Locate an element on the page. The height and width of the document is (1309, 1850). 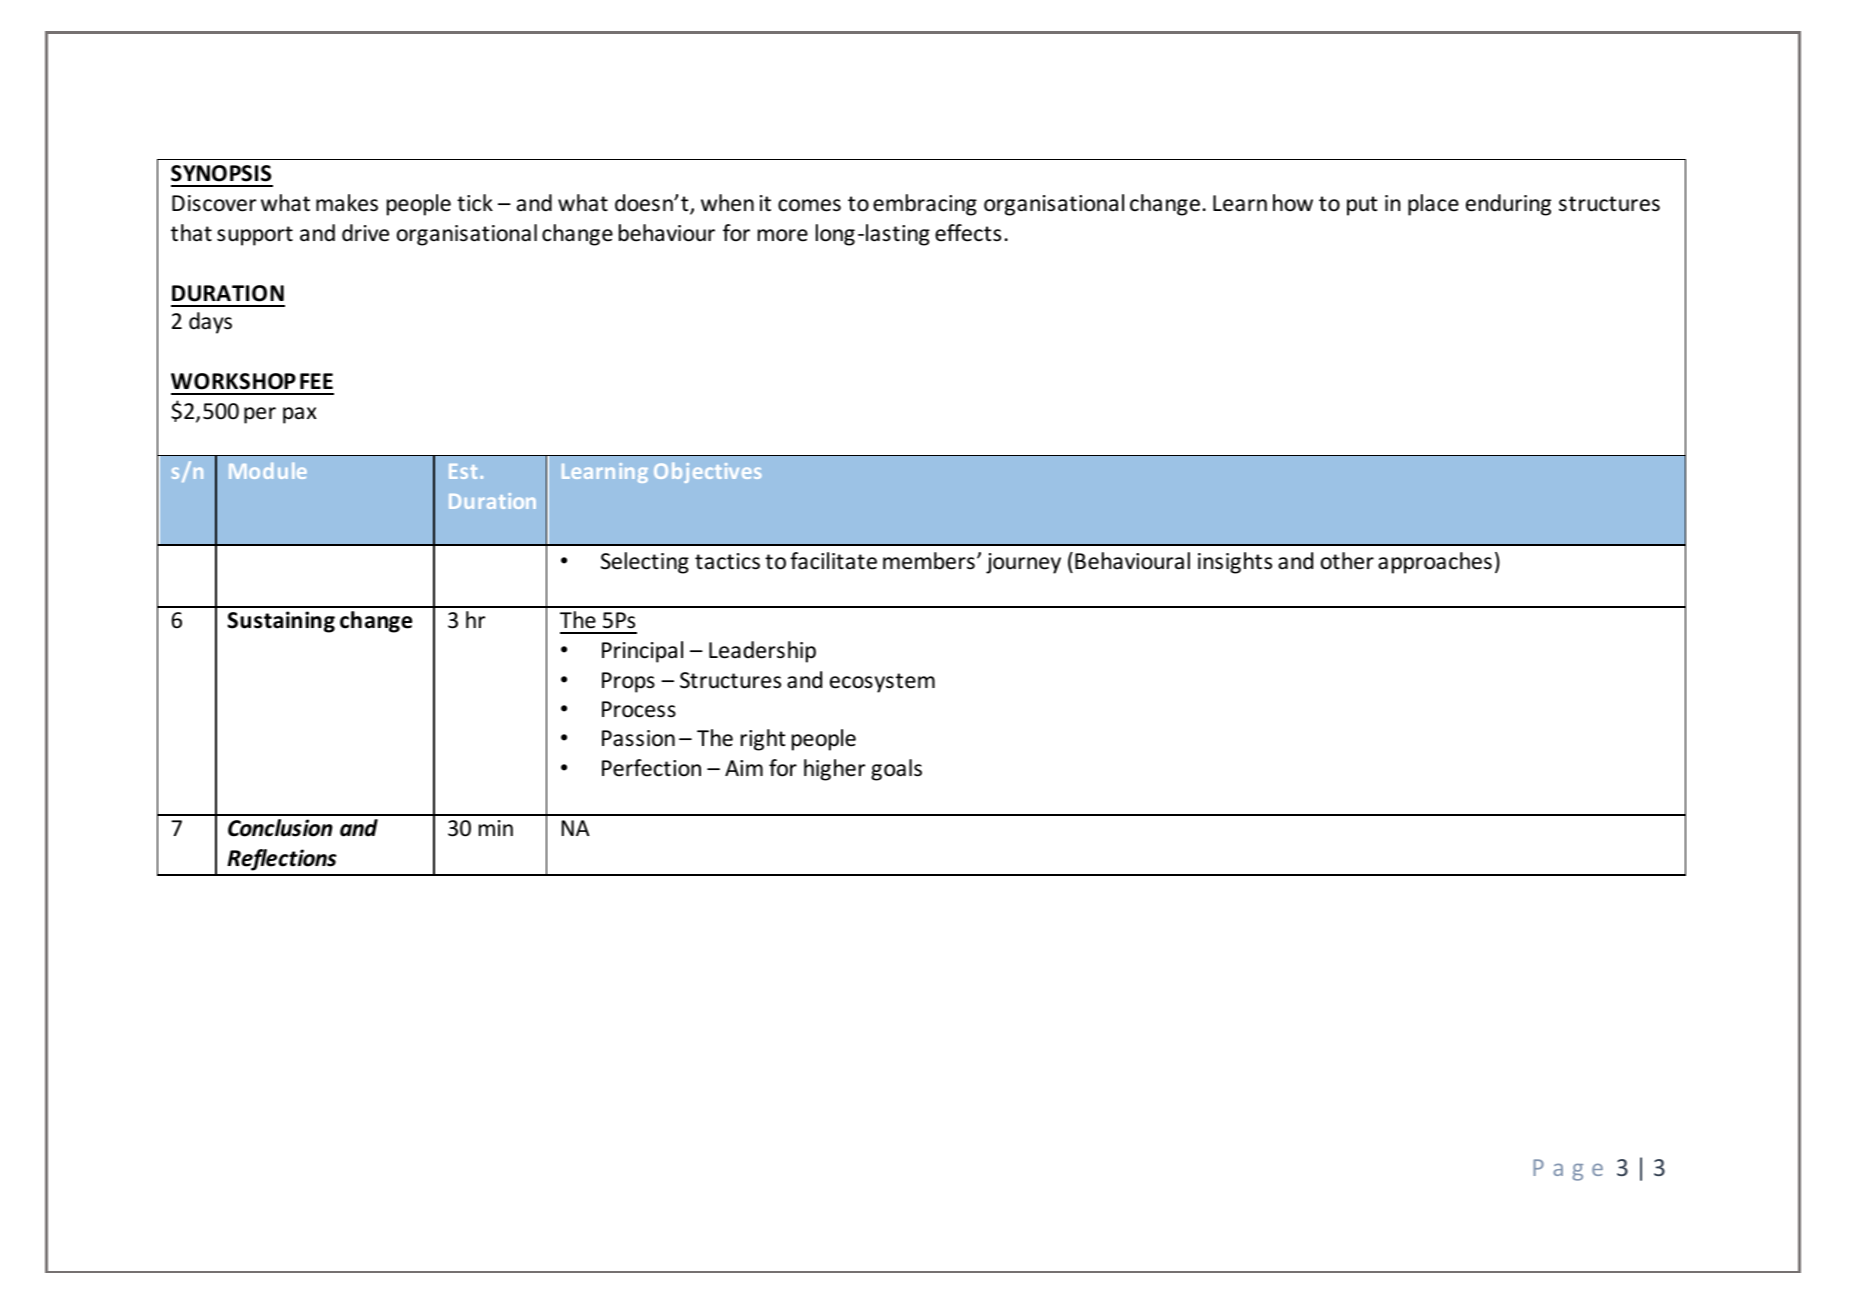
members is located at coordinates (929, 561).
